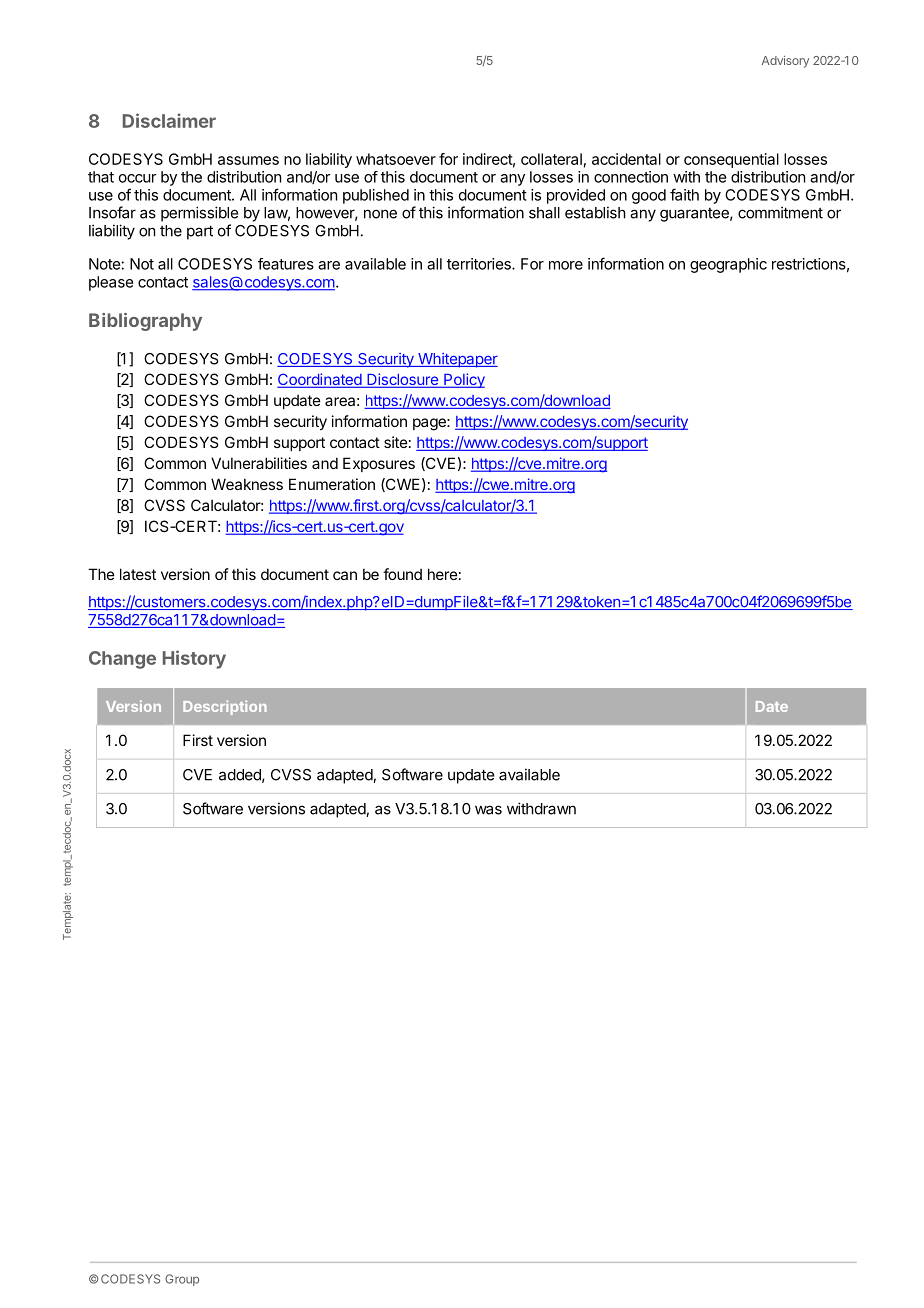 The height and width of the document is (1308, 924). What do you see at coordinates (194, 659) in the document?
I see `History` at bounding box center [194, 659].
